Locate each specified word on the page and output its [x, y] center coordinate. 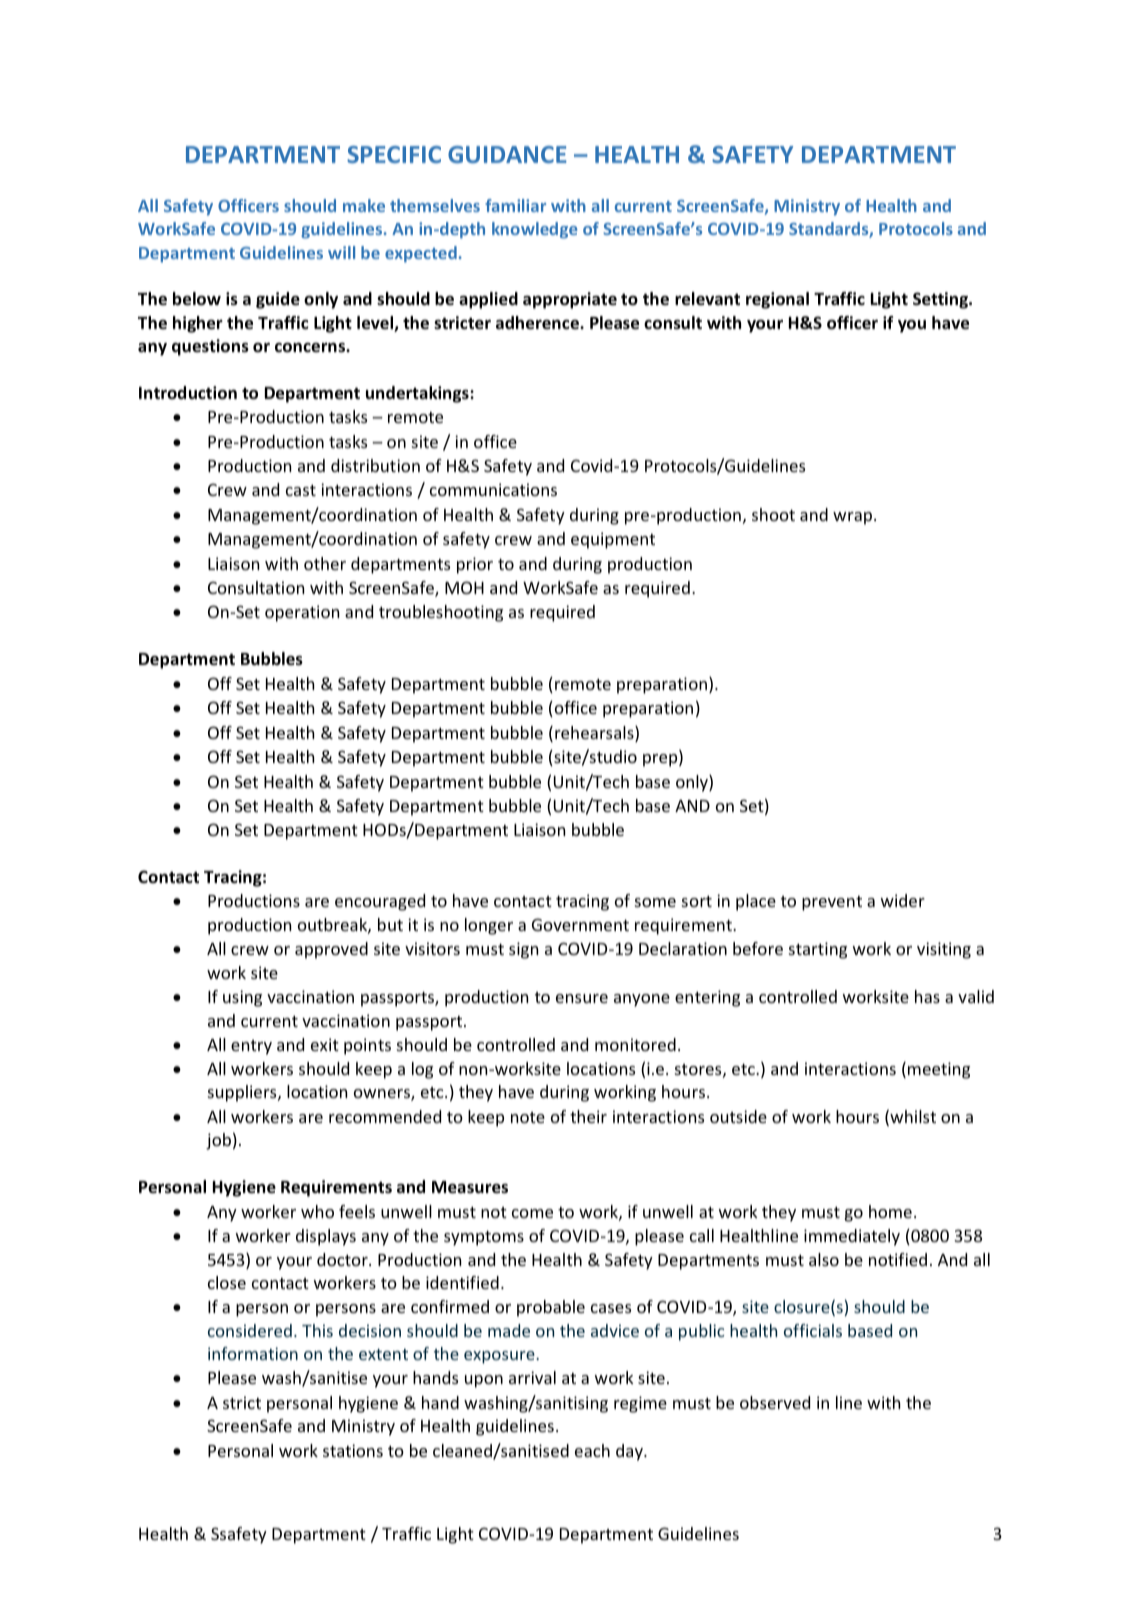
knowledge [534, 230]
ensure [582, 998]
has [927, 996]
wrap [854, 518]
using [242, 998]
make [364, 205]
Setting [942, 300]
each [592, 1450]
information [253, 1353]
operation [302, 613]
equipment [613, 540]
